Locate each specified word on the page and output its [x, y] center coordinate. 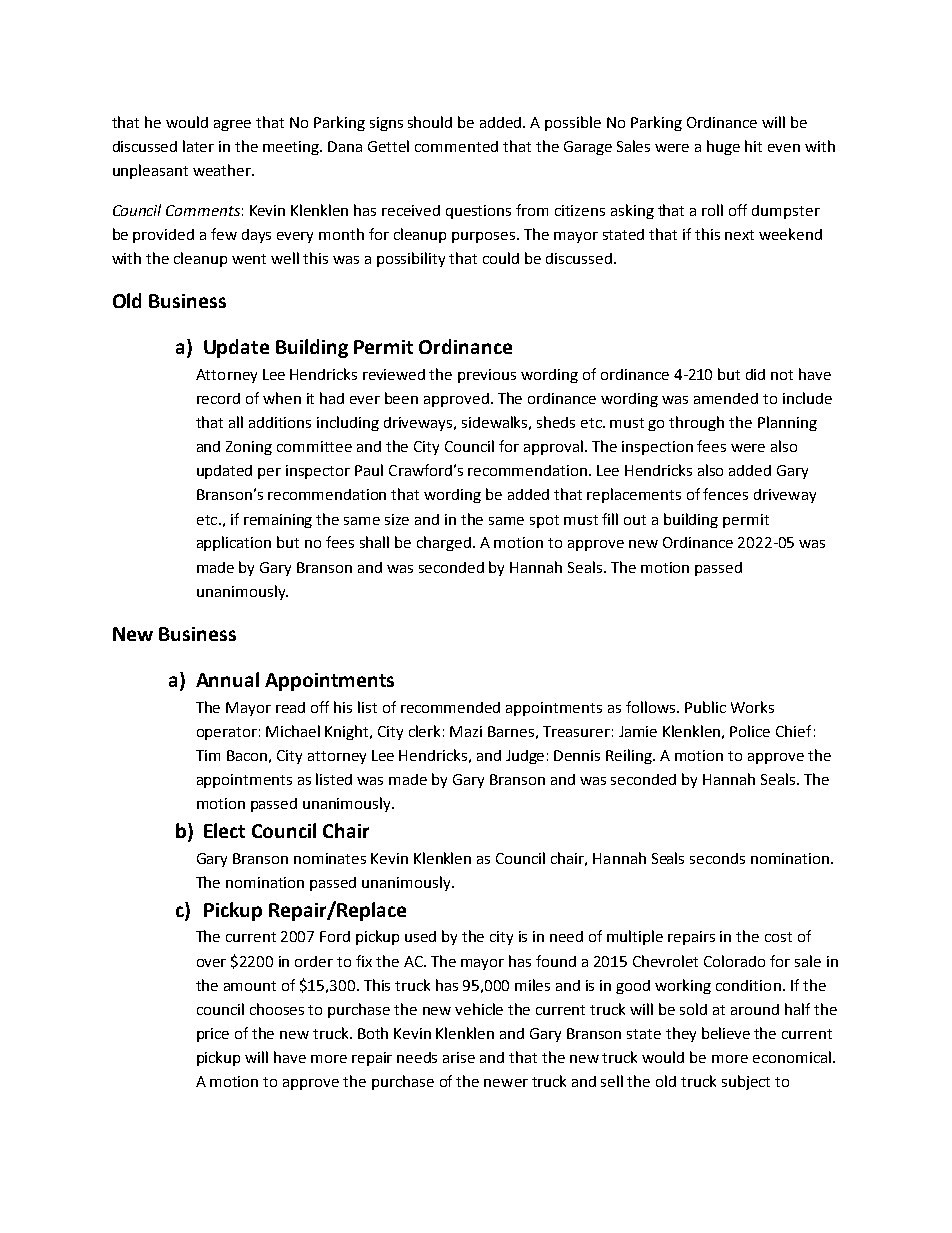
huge [723, 147]
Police [750, 731]
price [213, 1035]
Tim [208, 755]
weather [223, 170]
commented [456, 146]
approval [555, 447]
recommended [450, 707]
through [696, 423]
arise [459, 1057]
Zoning [249, 448]
